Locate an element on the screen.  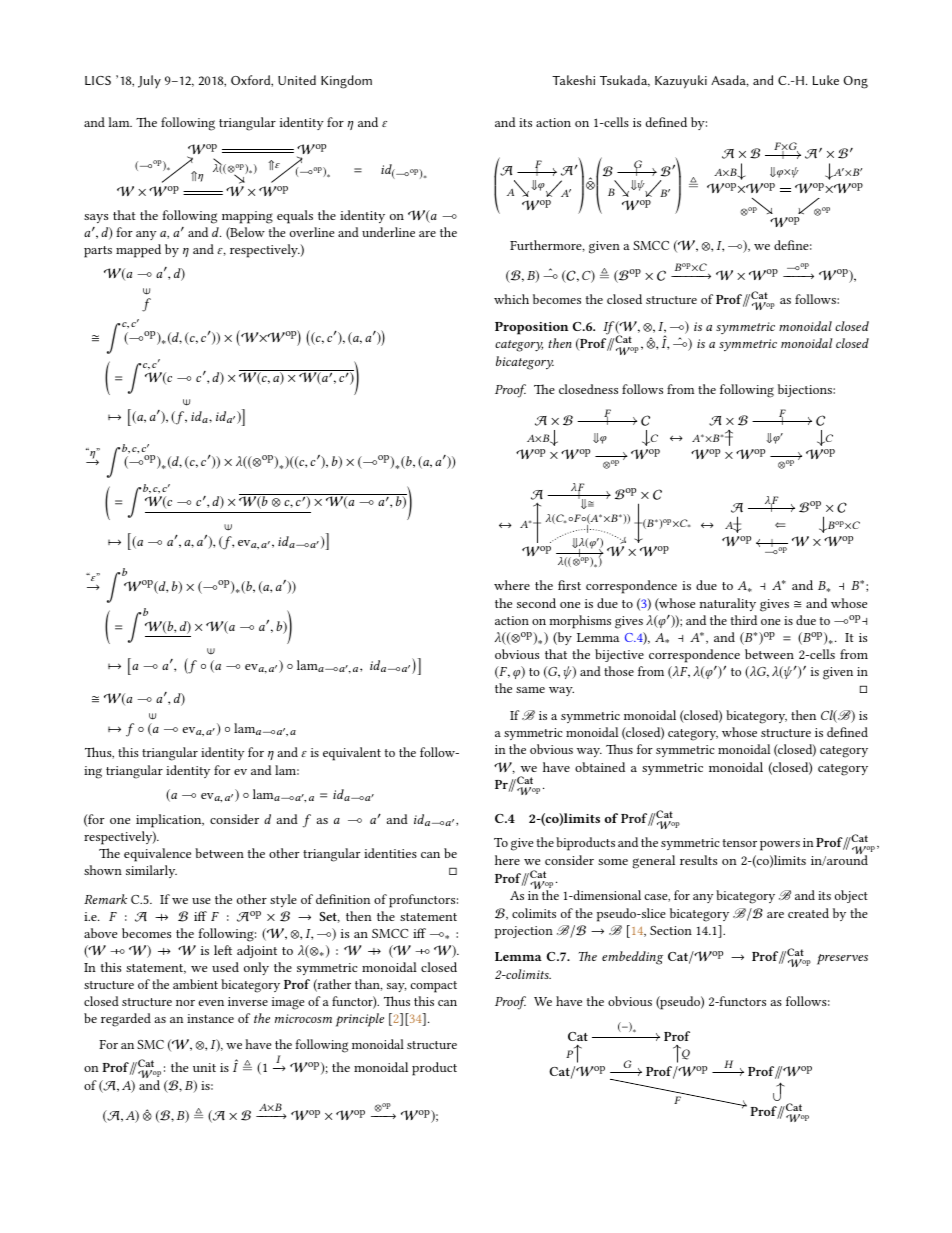
morphisms is located at coordinates (580, 622).
